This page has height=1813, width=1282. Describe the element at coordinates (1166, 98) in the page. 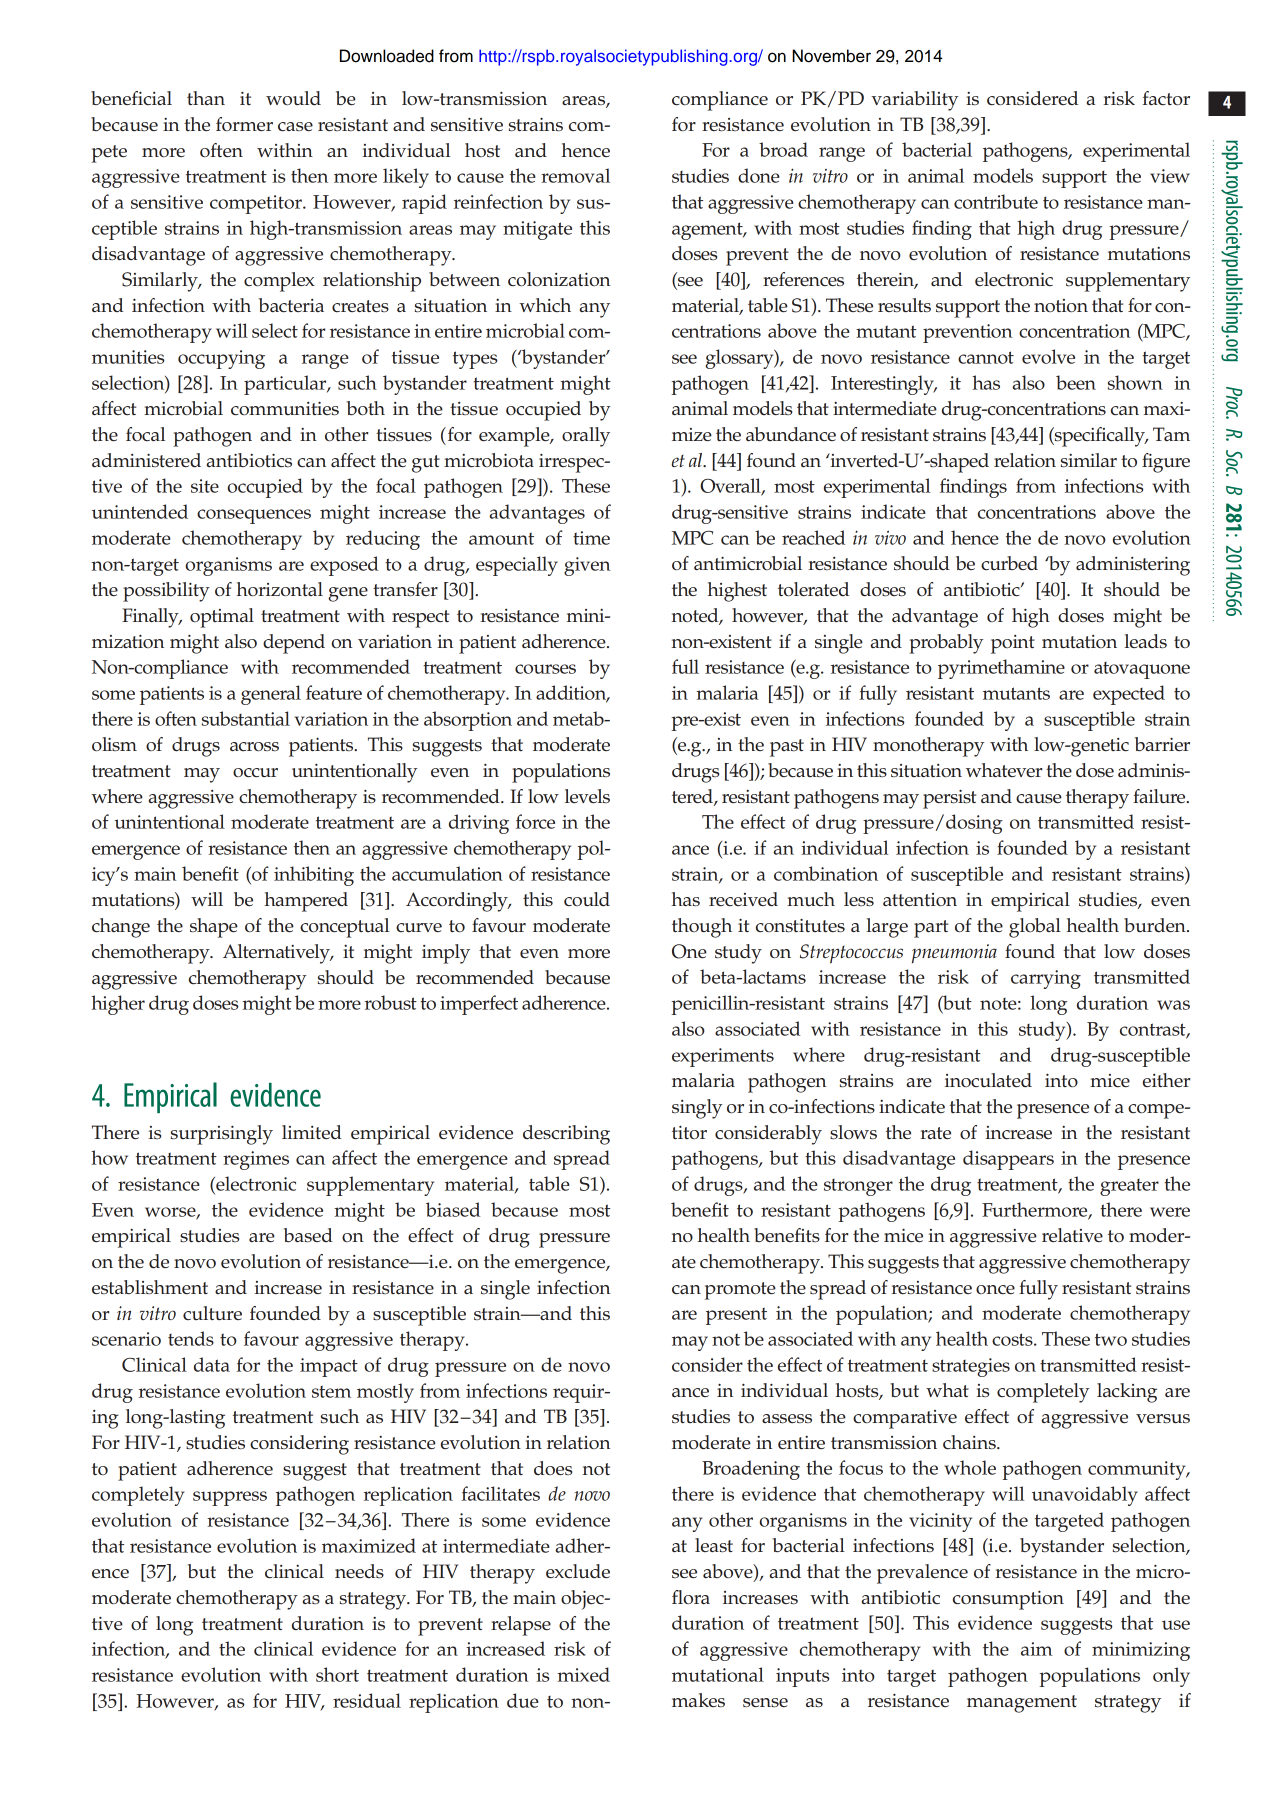

I see `factor` at that location.
